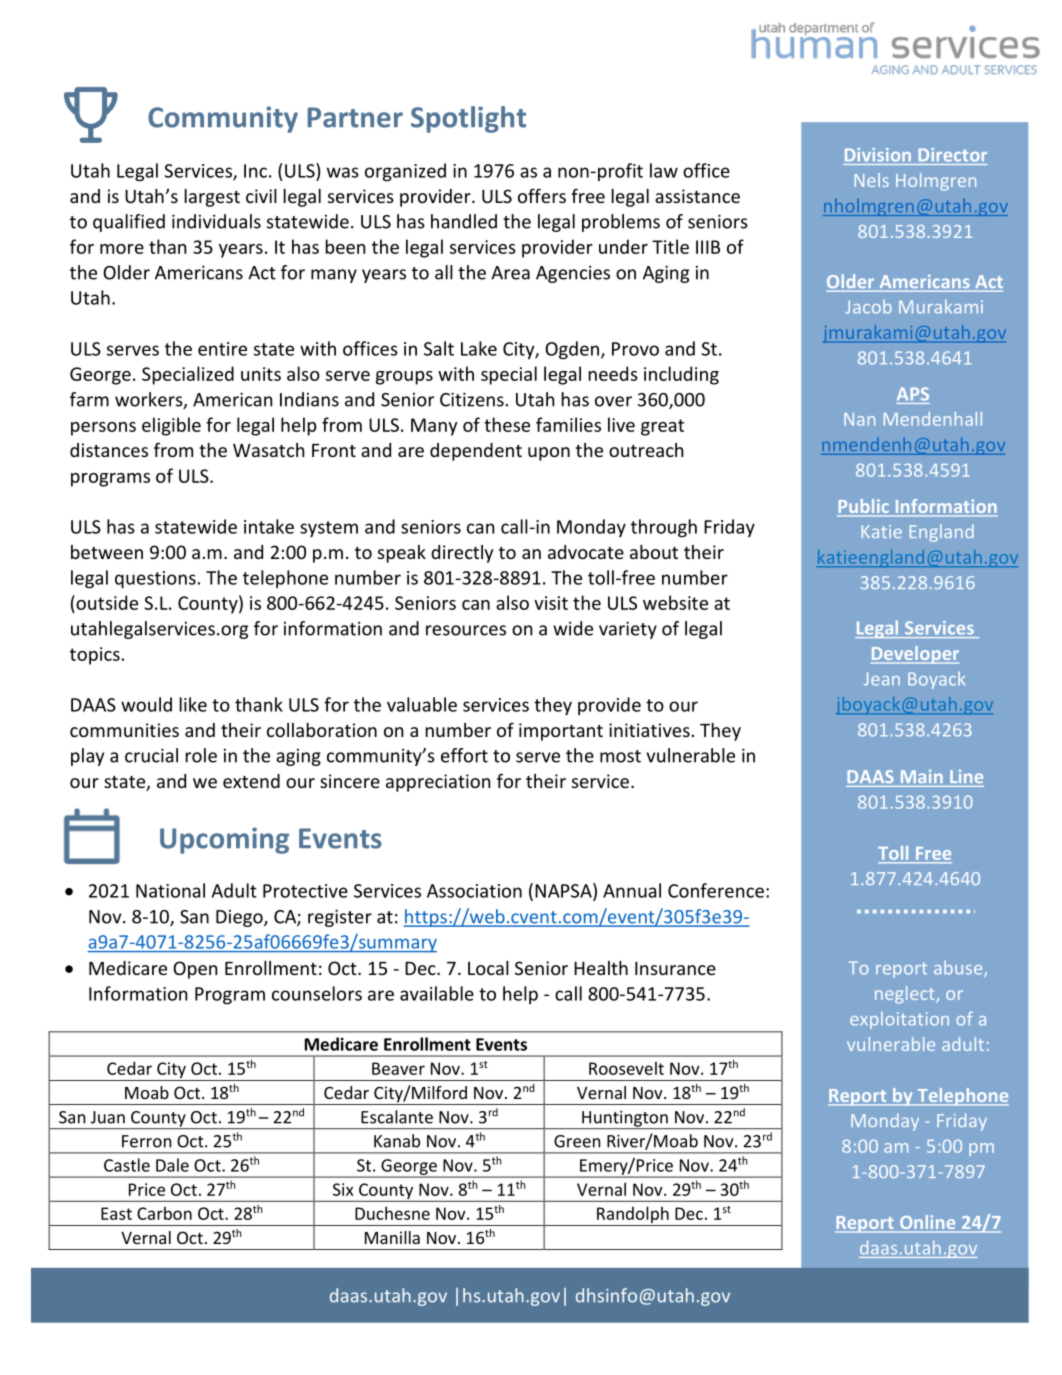 This screenshot has width=1062, height=1375. What do you see at coordinates (577, 1141) in the screenshot?
I see `Green` at bounding box center [577, 1141].
